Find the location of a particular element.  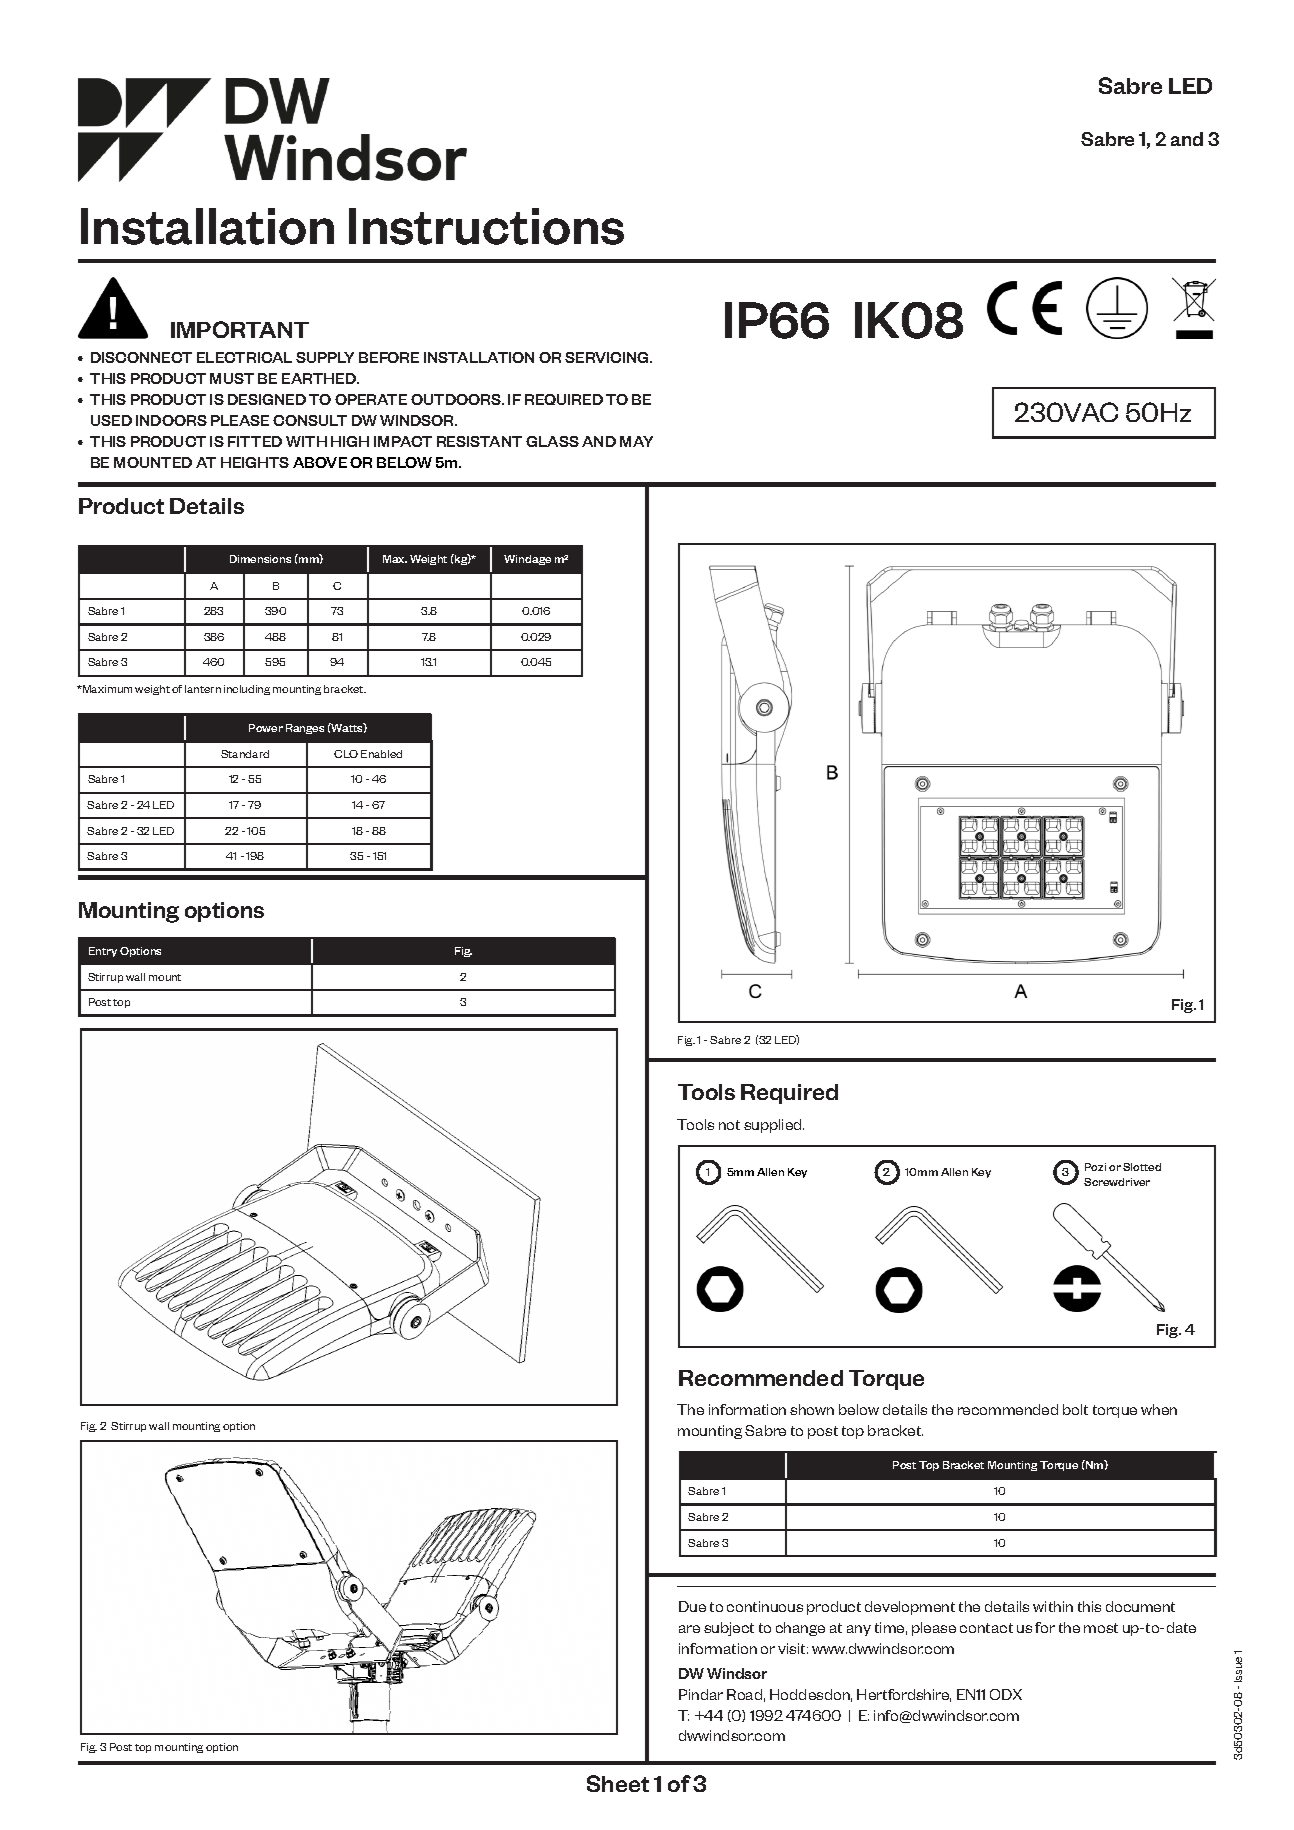

Sheet is located at coordinates (618, 1783).
